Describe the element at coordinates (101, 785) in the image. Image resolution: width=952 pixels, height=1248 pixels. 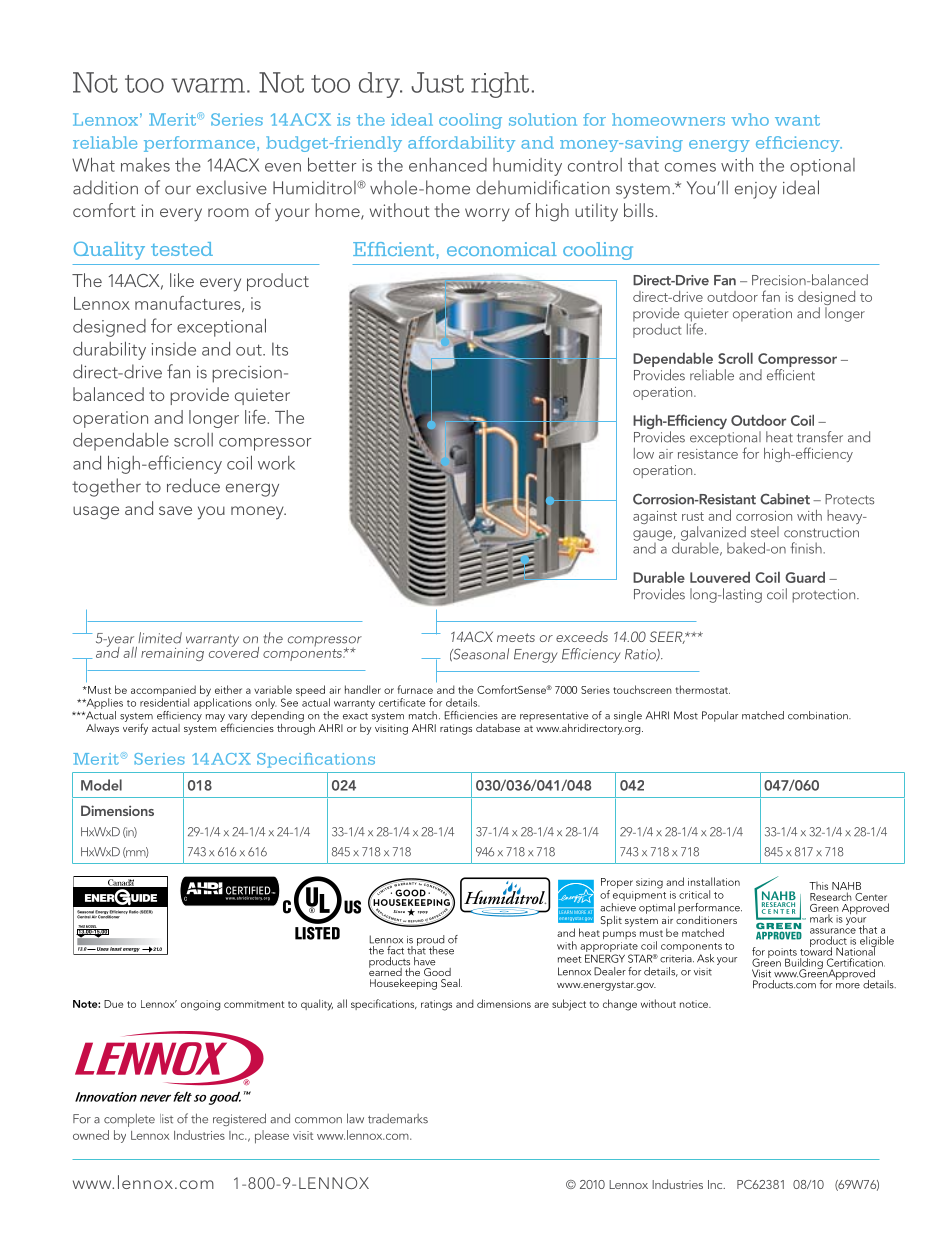
I see `Model` at that location.
